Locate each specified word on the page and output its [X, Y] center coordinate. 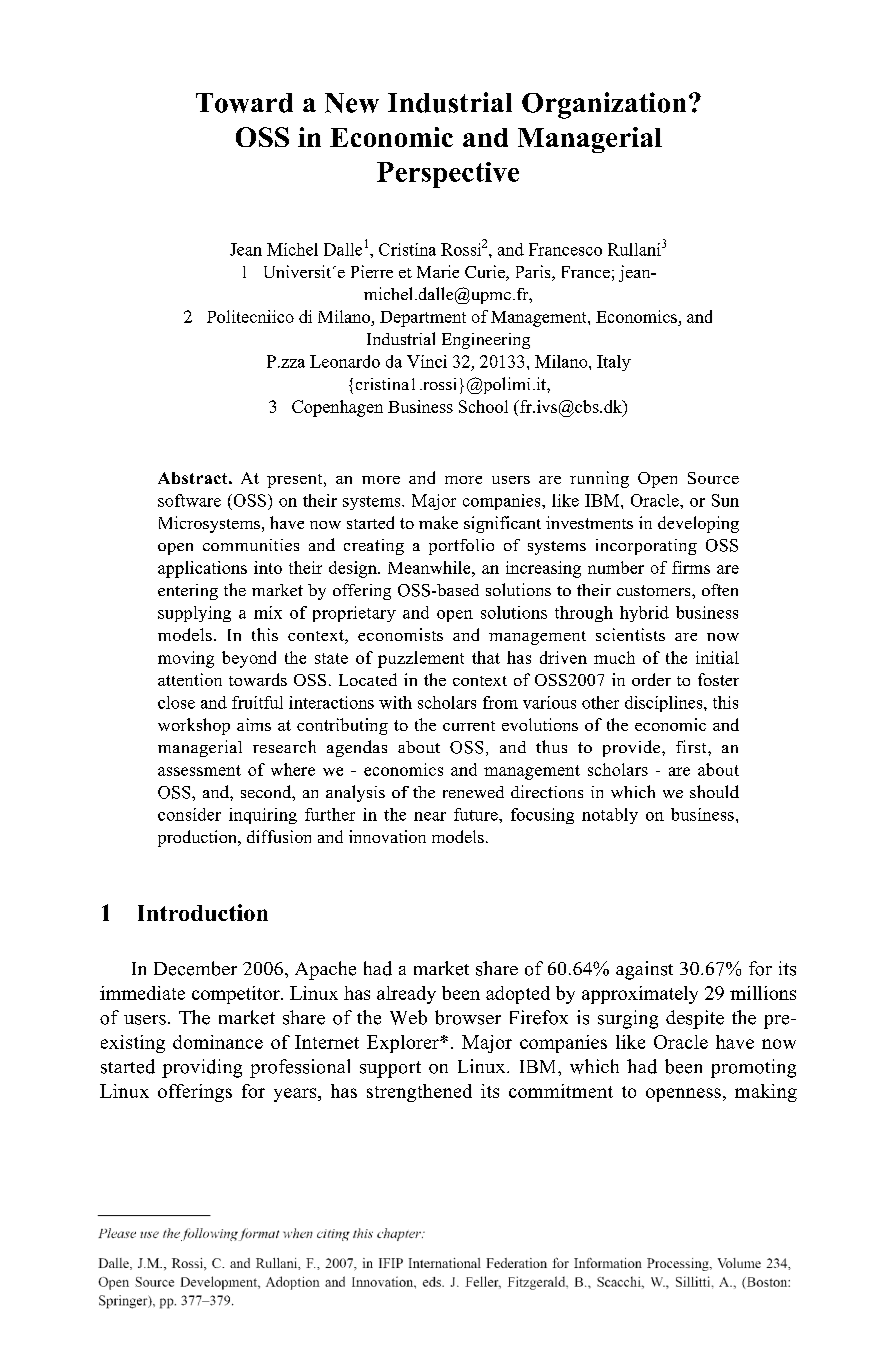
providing [202, 1068]
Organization [604, 105]
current [469, 726]
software [189, 500]
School [483, 406]
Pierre [372, 271]
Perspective [448, 175]
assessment [199, 770]
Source [713, 478]
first [692, 746]
